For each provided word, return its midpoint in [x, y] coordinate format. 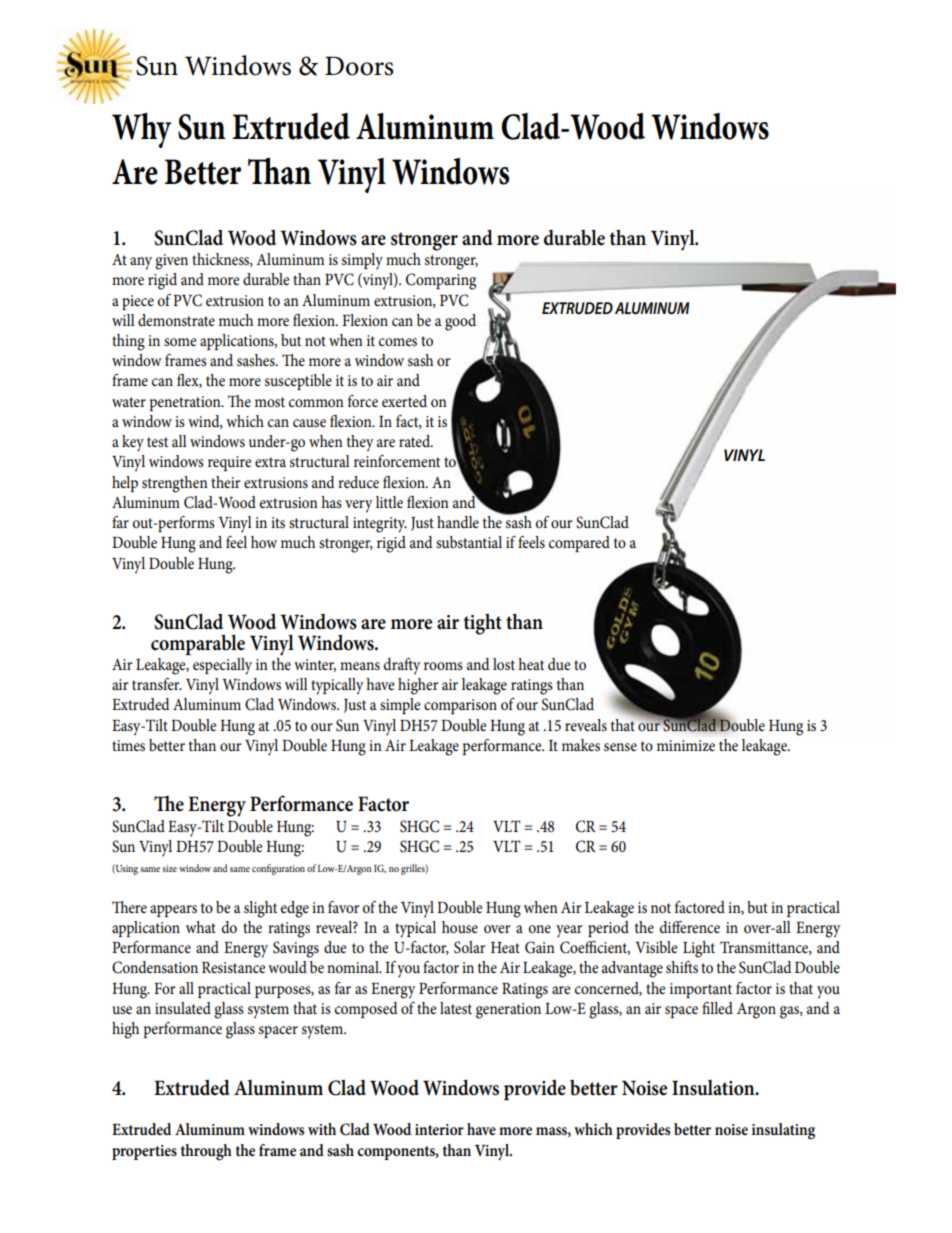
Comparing [441, 281]
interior [439, 1129]
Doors [359, 66]
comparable [198, 644]
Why [141, 130]
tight [483, 624]
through [206, 1152]
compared [579, 544]
